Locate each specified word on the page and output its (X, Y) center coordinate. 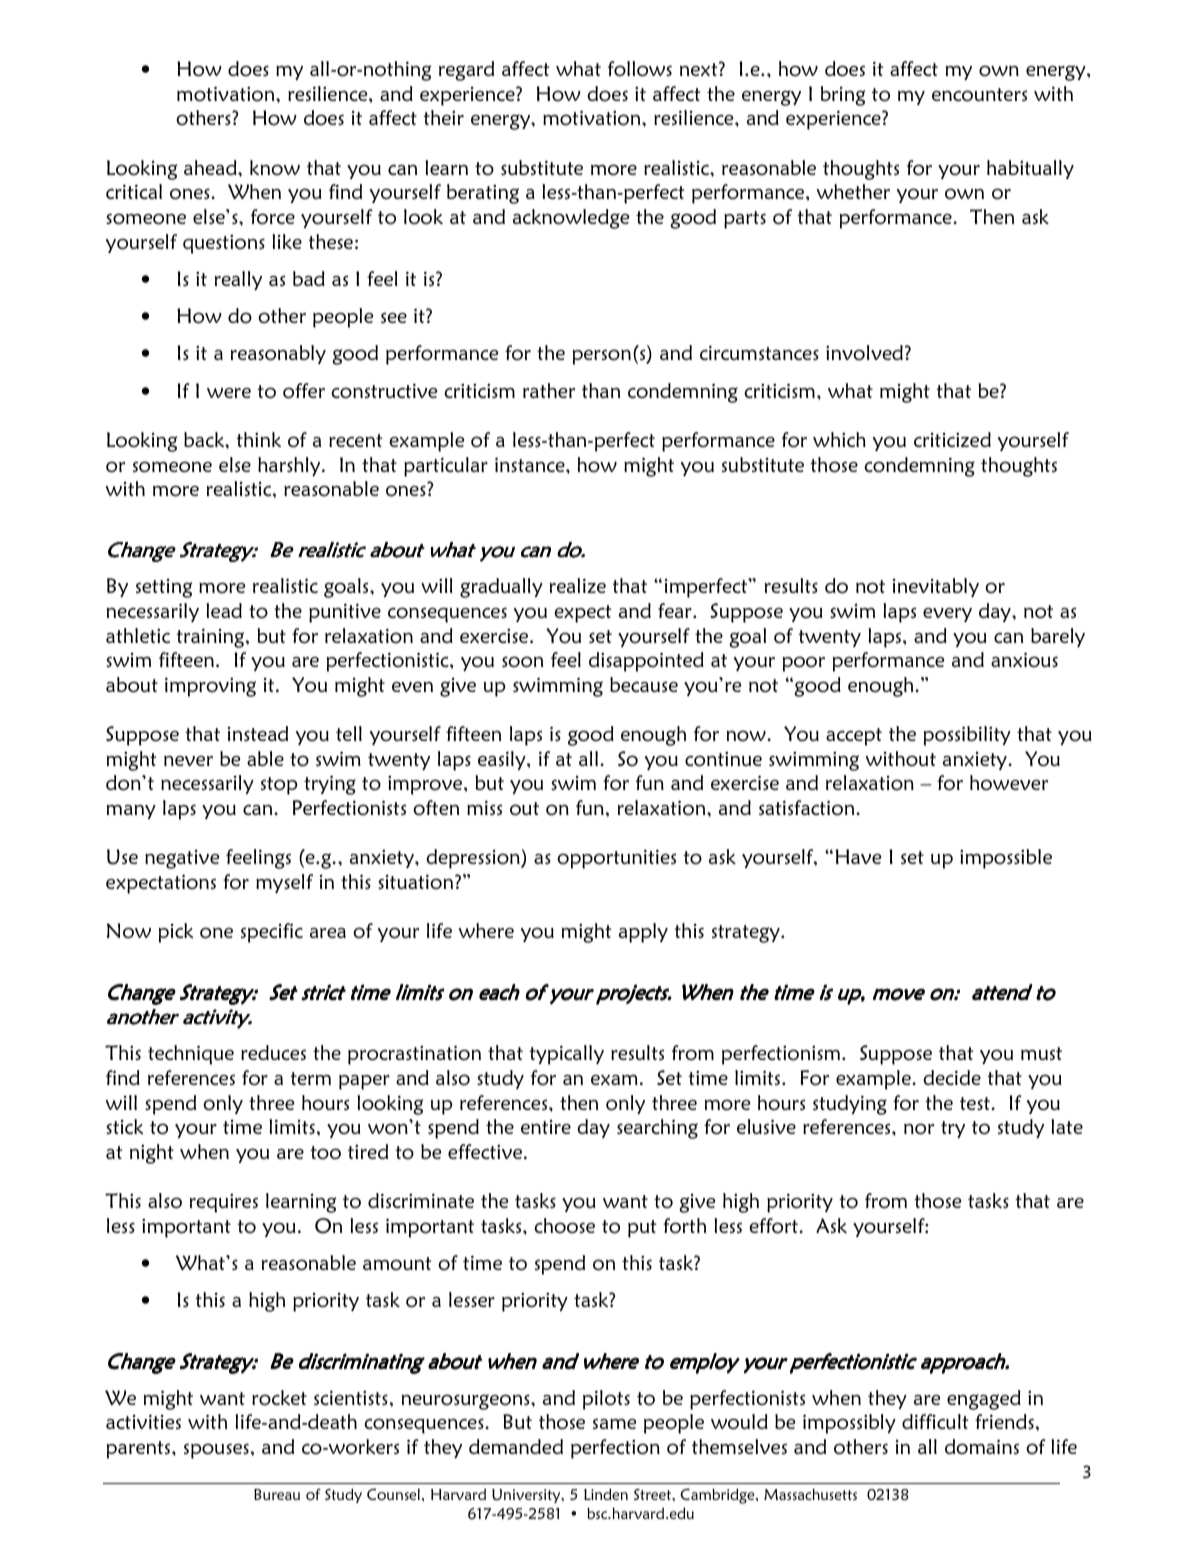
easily (503, 760)
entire (546, 1127)
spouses (216, 1451)
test (976, 1103)
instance (531, 464)
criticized (952, 439)
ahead (211, 167)
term (311, 1078)
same (614, 1423)
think (259, 439)
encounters (979, 95)
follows (640, 69)
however (1009, 783)
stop (279, 786)
